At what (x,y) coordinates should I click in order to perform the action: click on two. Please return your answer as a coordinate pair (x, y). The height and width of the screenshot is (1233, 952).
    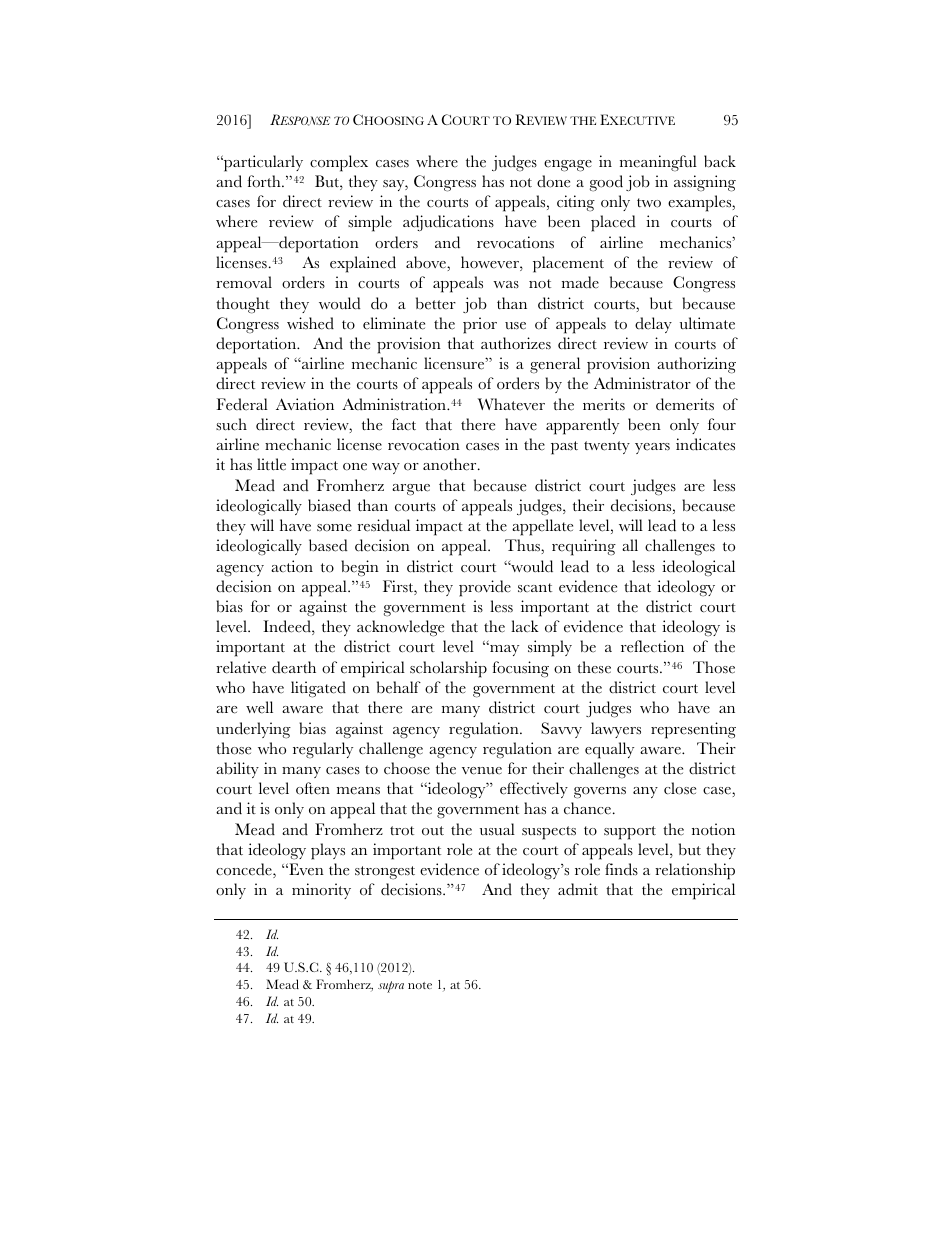
    Looking at the image, I should click on (649, 203).
